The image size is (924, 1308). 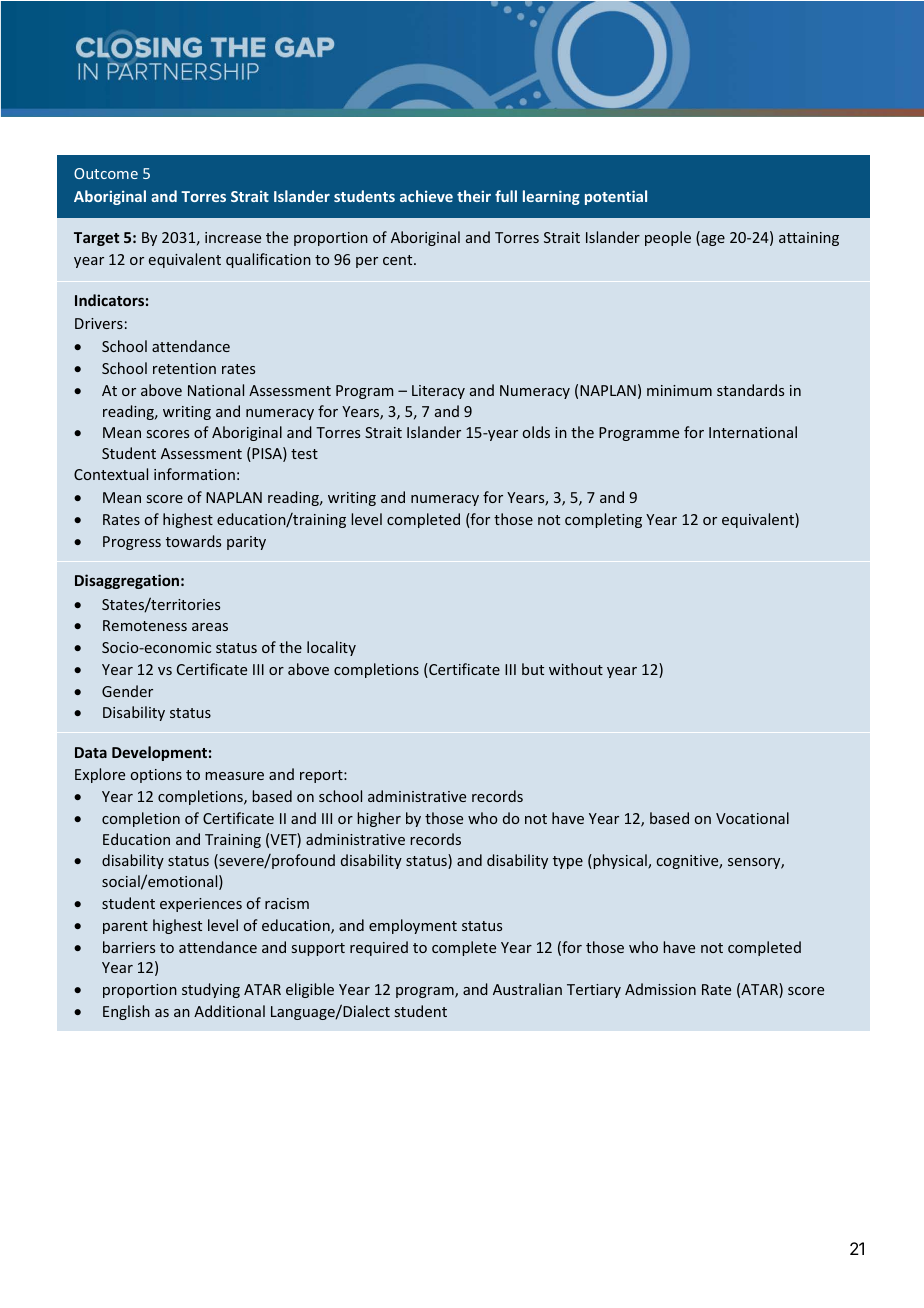 What do you see at coordinates (668, 238) in the page?
I see `people` at bounding box center [668, 238].
